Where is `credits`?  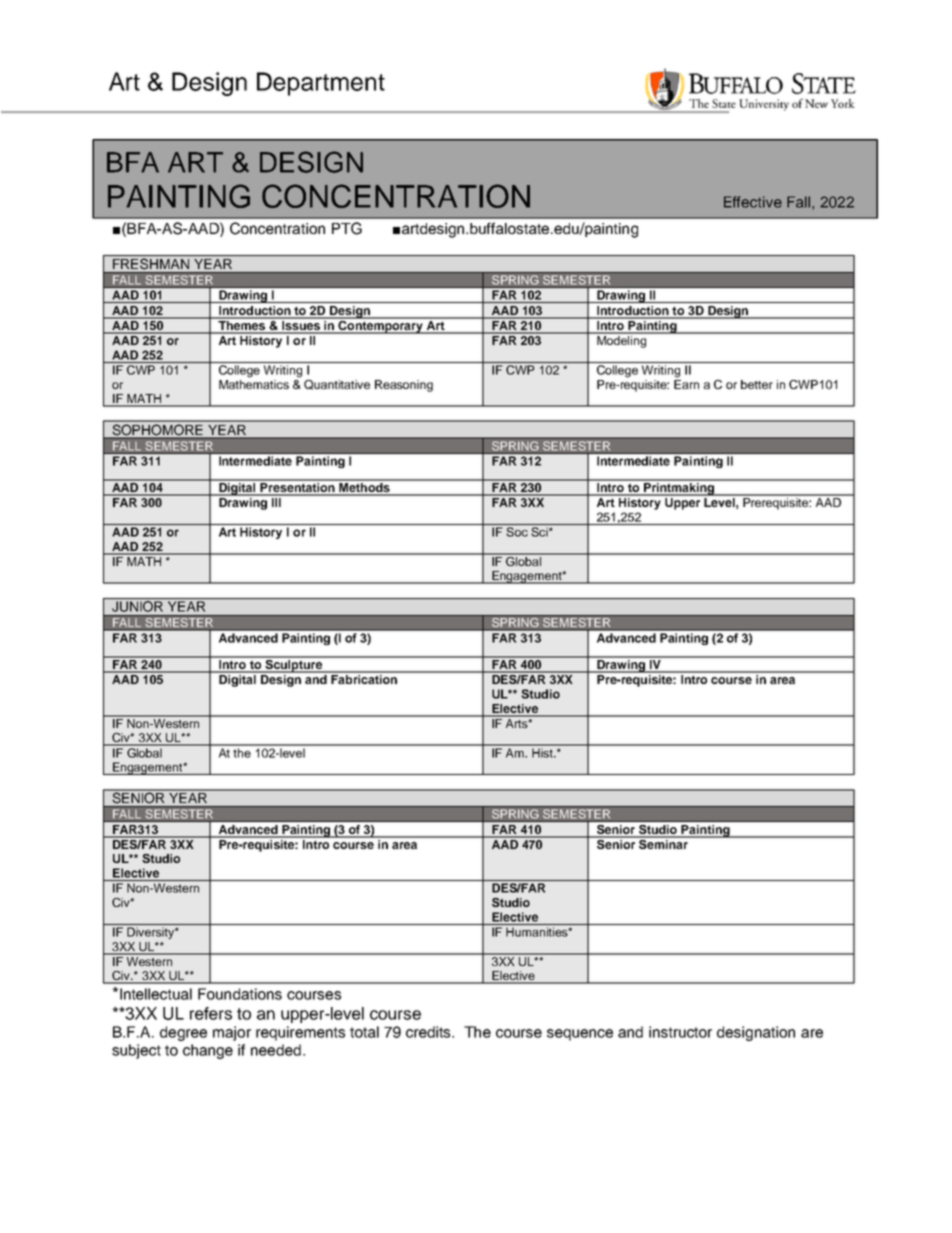 credits is located at coordinates (429, 1032).
